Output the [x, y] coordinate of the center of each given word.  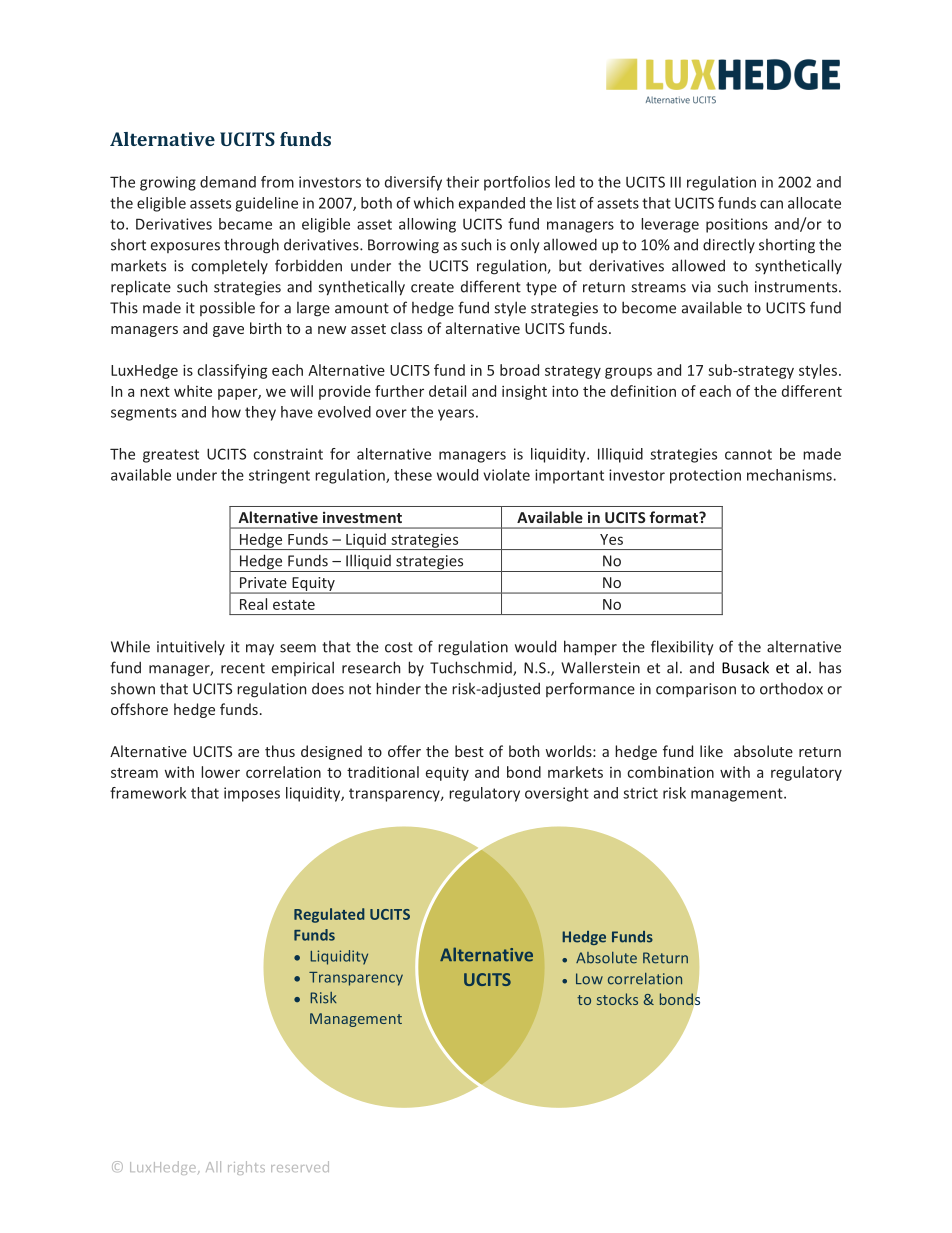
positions [737, 225]
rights [246, 1168]
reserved [300, 1166]
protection [705, 476]
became [245, 224]
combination [670, 772]
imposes [252, 794]
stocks [617, 999]
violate [506, 475]
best [469, 751]
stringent [279, 476]
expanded [492, 204]
